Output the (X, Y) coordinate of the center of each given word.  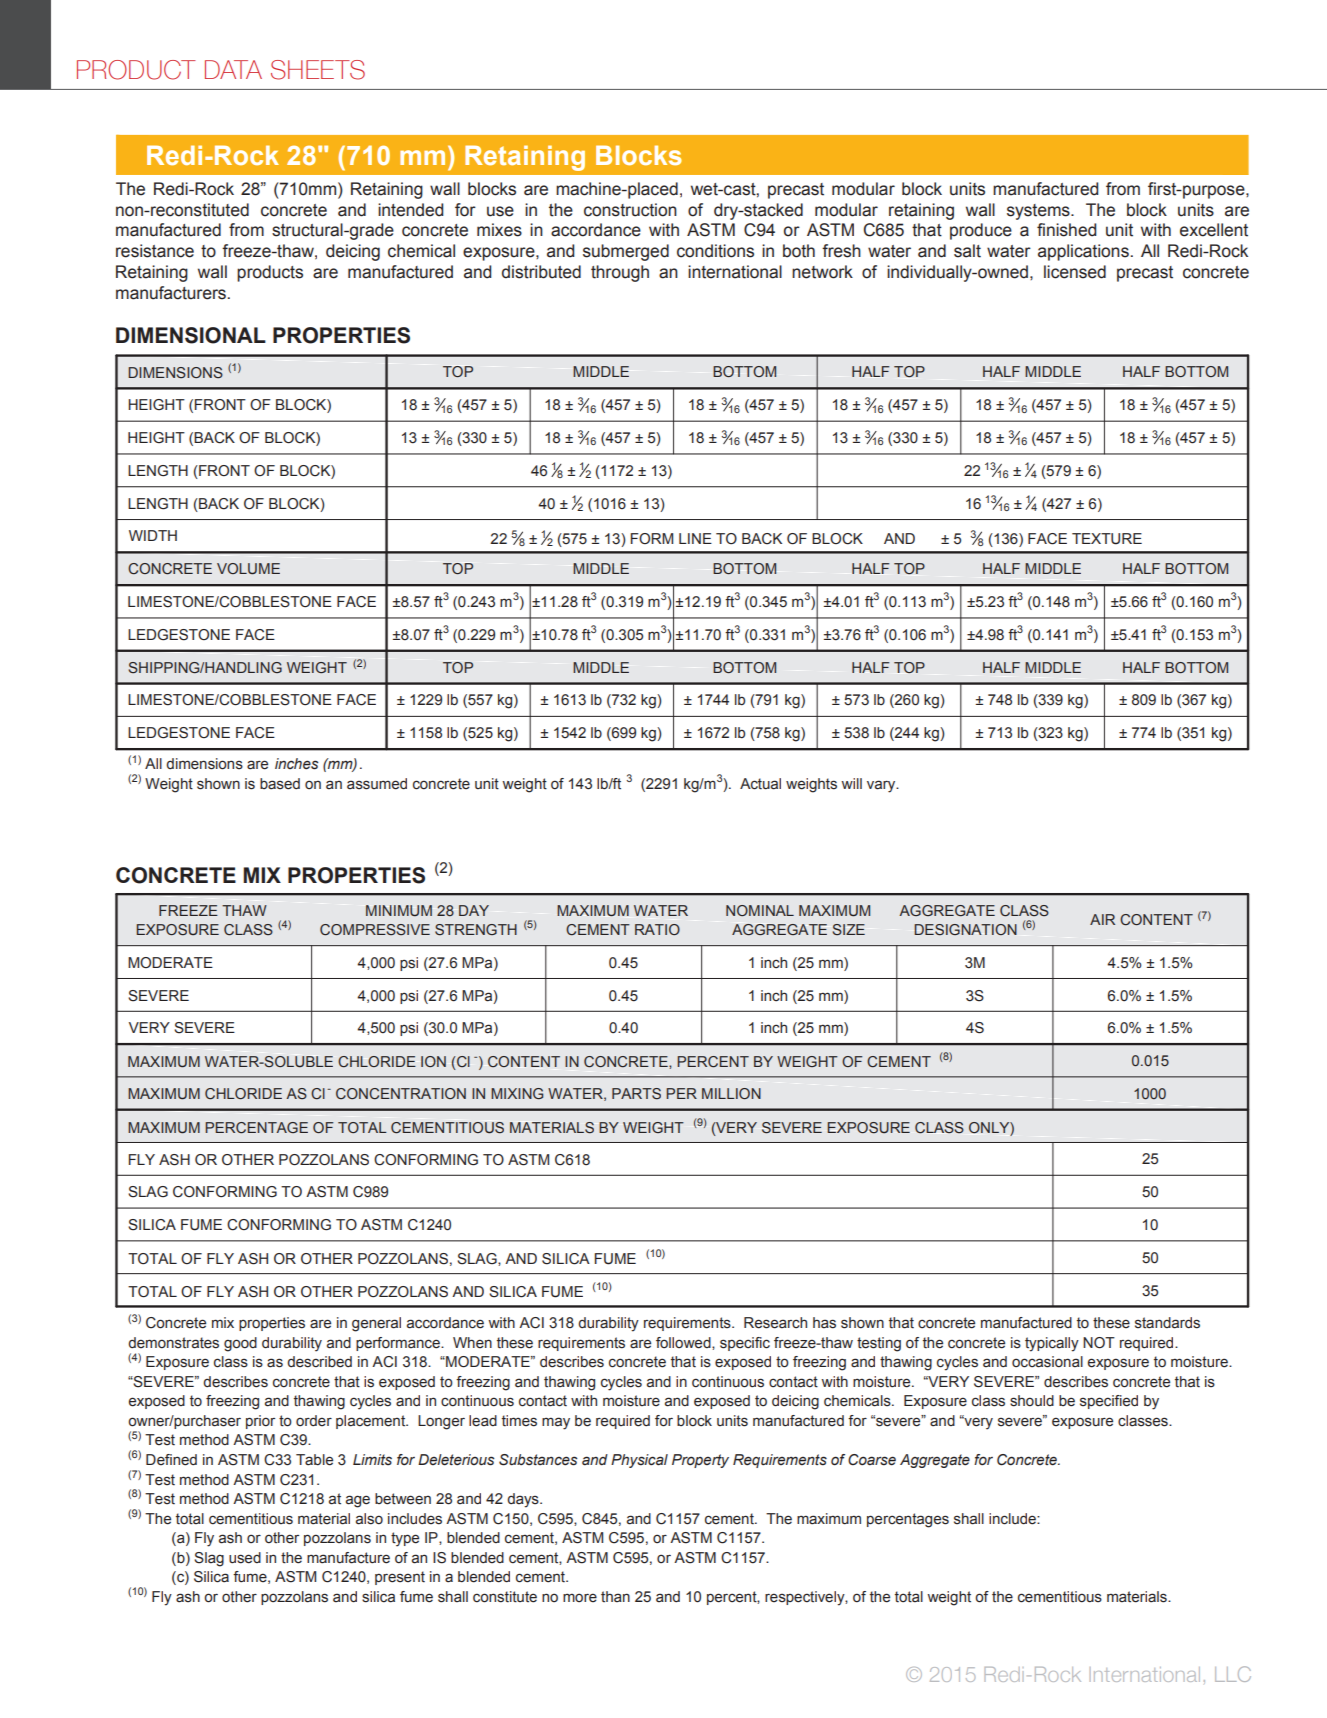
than (615, 1597)
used (245, 1558)
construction (630, 210)
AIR (1102, 919)
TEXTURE (1107, 539)
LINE (695, 538)
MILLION (731, 1093)
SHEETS (318, 70)
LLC (1233, 1674)
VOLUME (248, 569)
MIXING (517, 1093)
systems (1039, 212)
